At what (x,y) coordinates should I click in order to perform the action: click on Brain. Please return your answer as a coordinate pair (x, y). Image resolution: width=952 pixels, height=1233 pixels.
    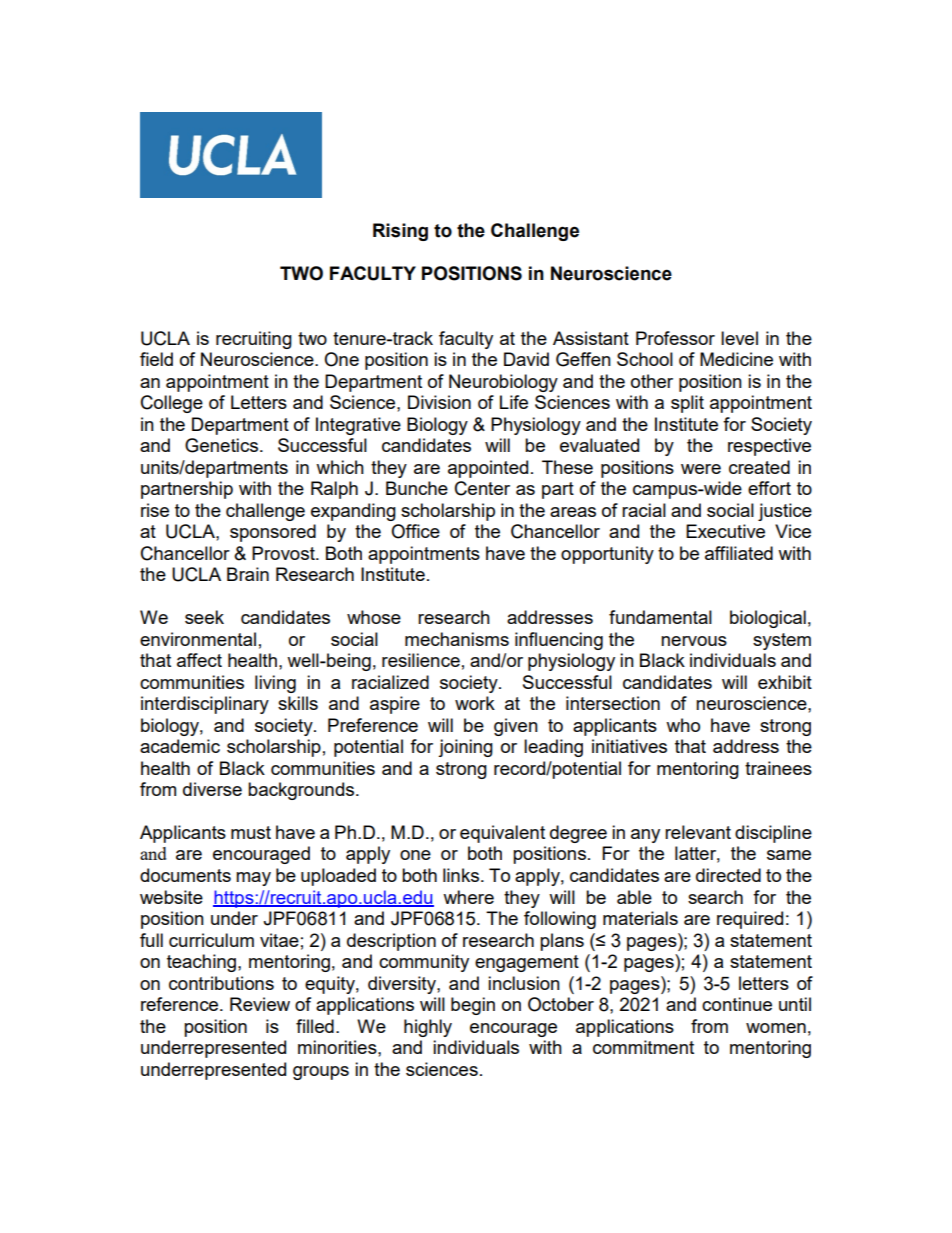
    Looking at the image, I should click on (248, 574).
